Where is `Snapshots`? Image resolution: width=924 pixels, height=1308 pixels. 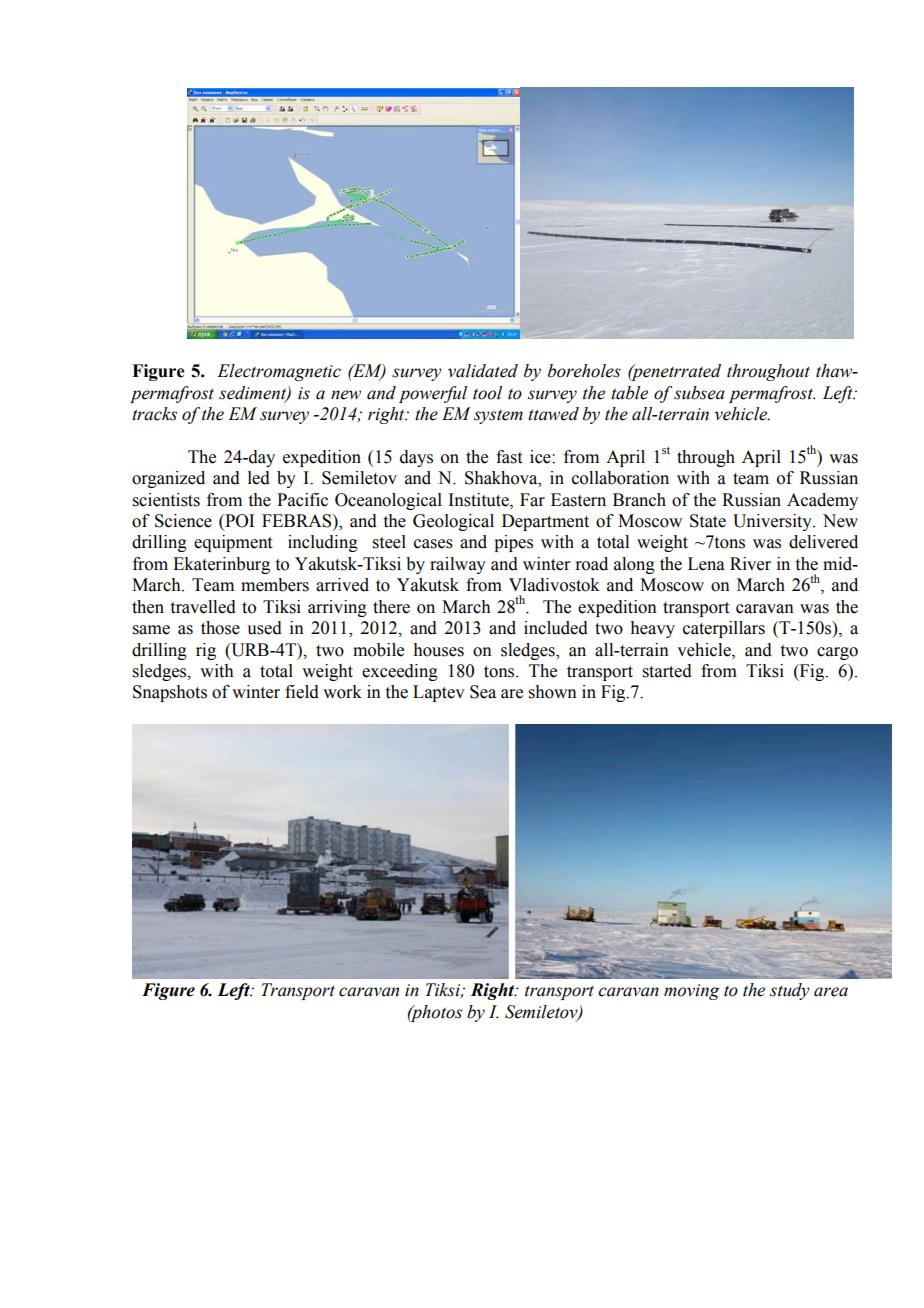 Snapshots is located at coordinates (170, 693).
